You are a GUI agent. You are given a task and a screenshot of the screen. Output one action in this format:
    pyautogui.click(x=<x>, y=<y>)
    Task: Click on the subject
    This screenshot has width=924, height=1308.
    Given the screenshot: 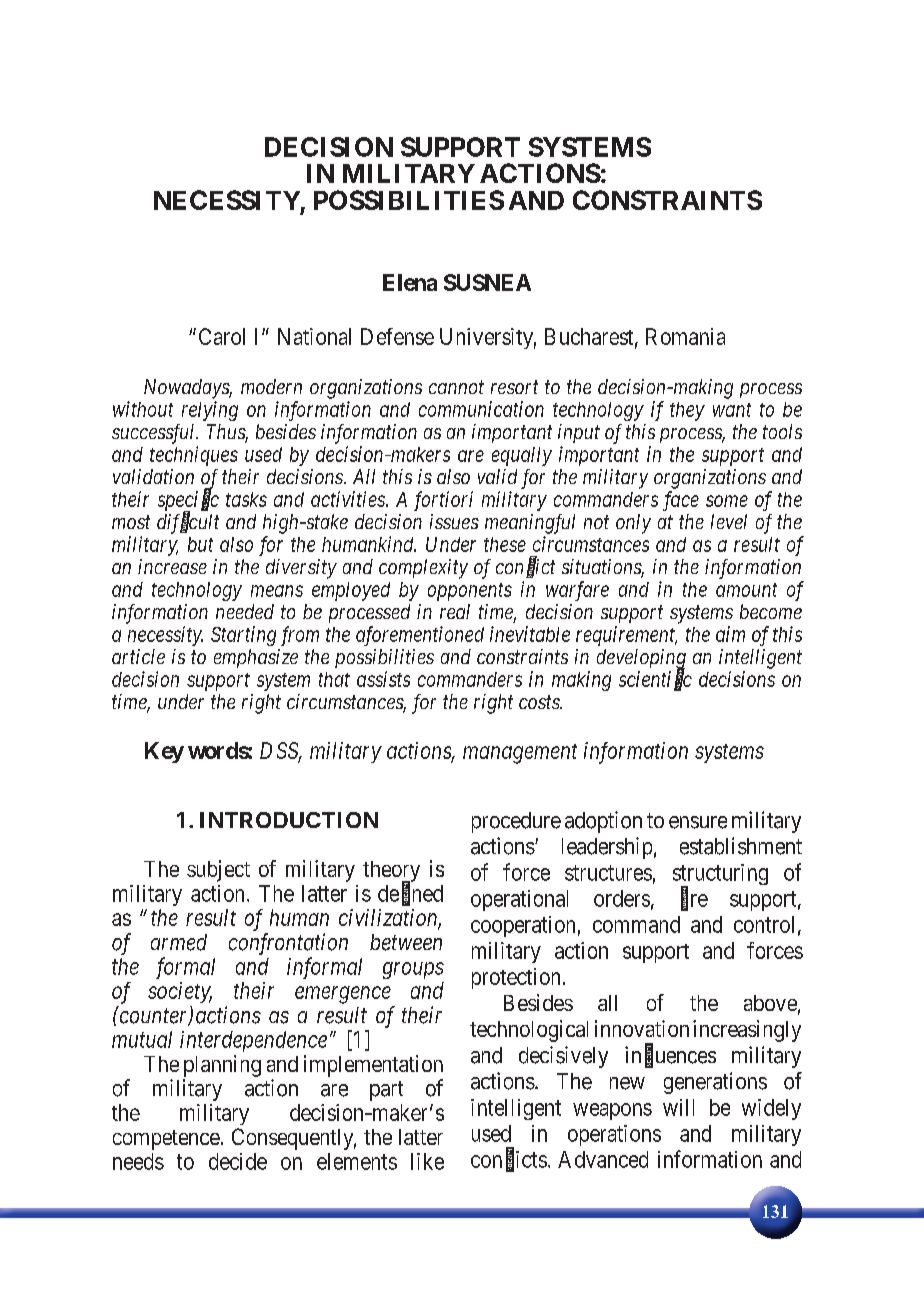 What is the action you would take?
    pyautogui.click(x=218, y=871)
